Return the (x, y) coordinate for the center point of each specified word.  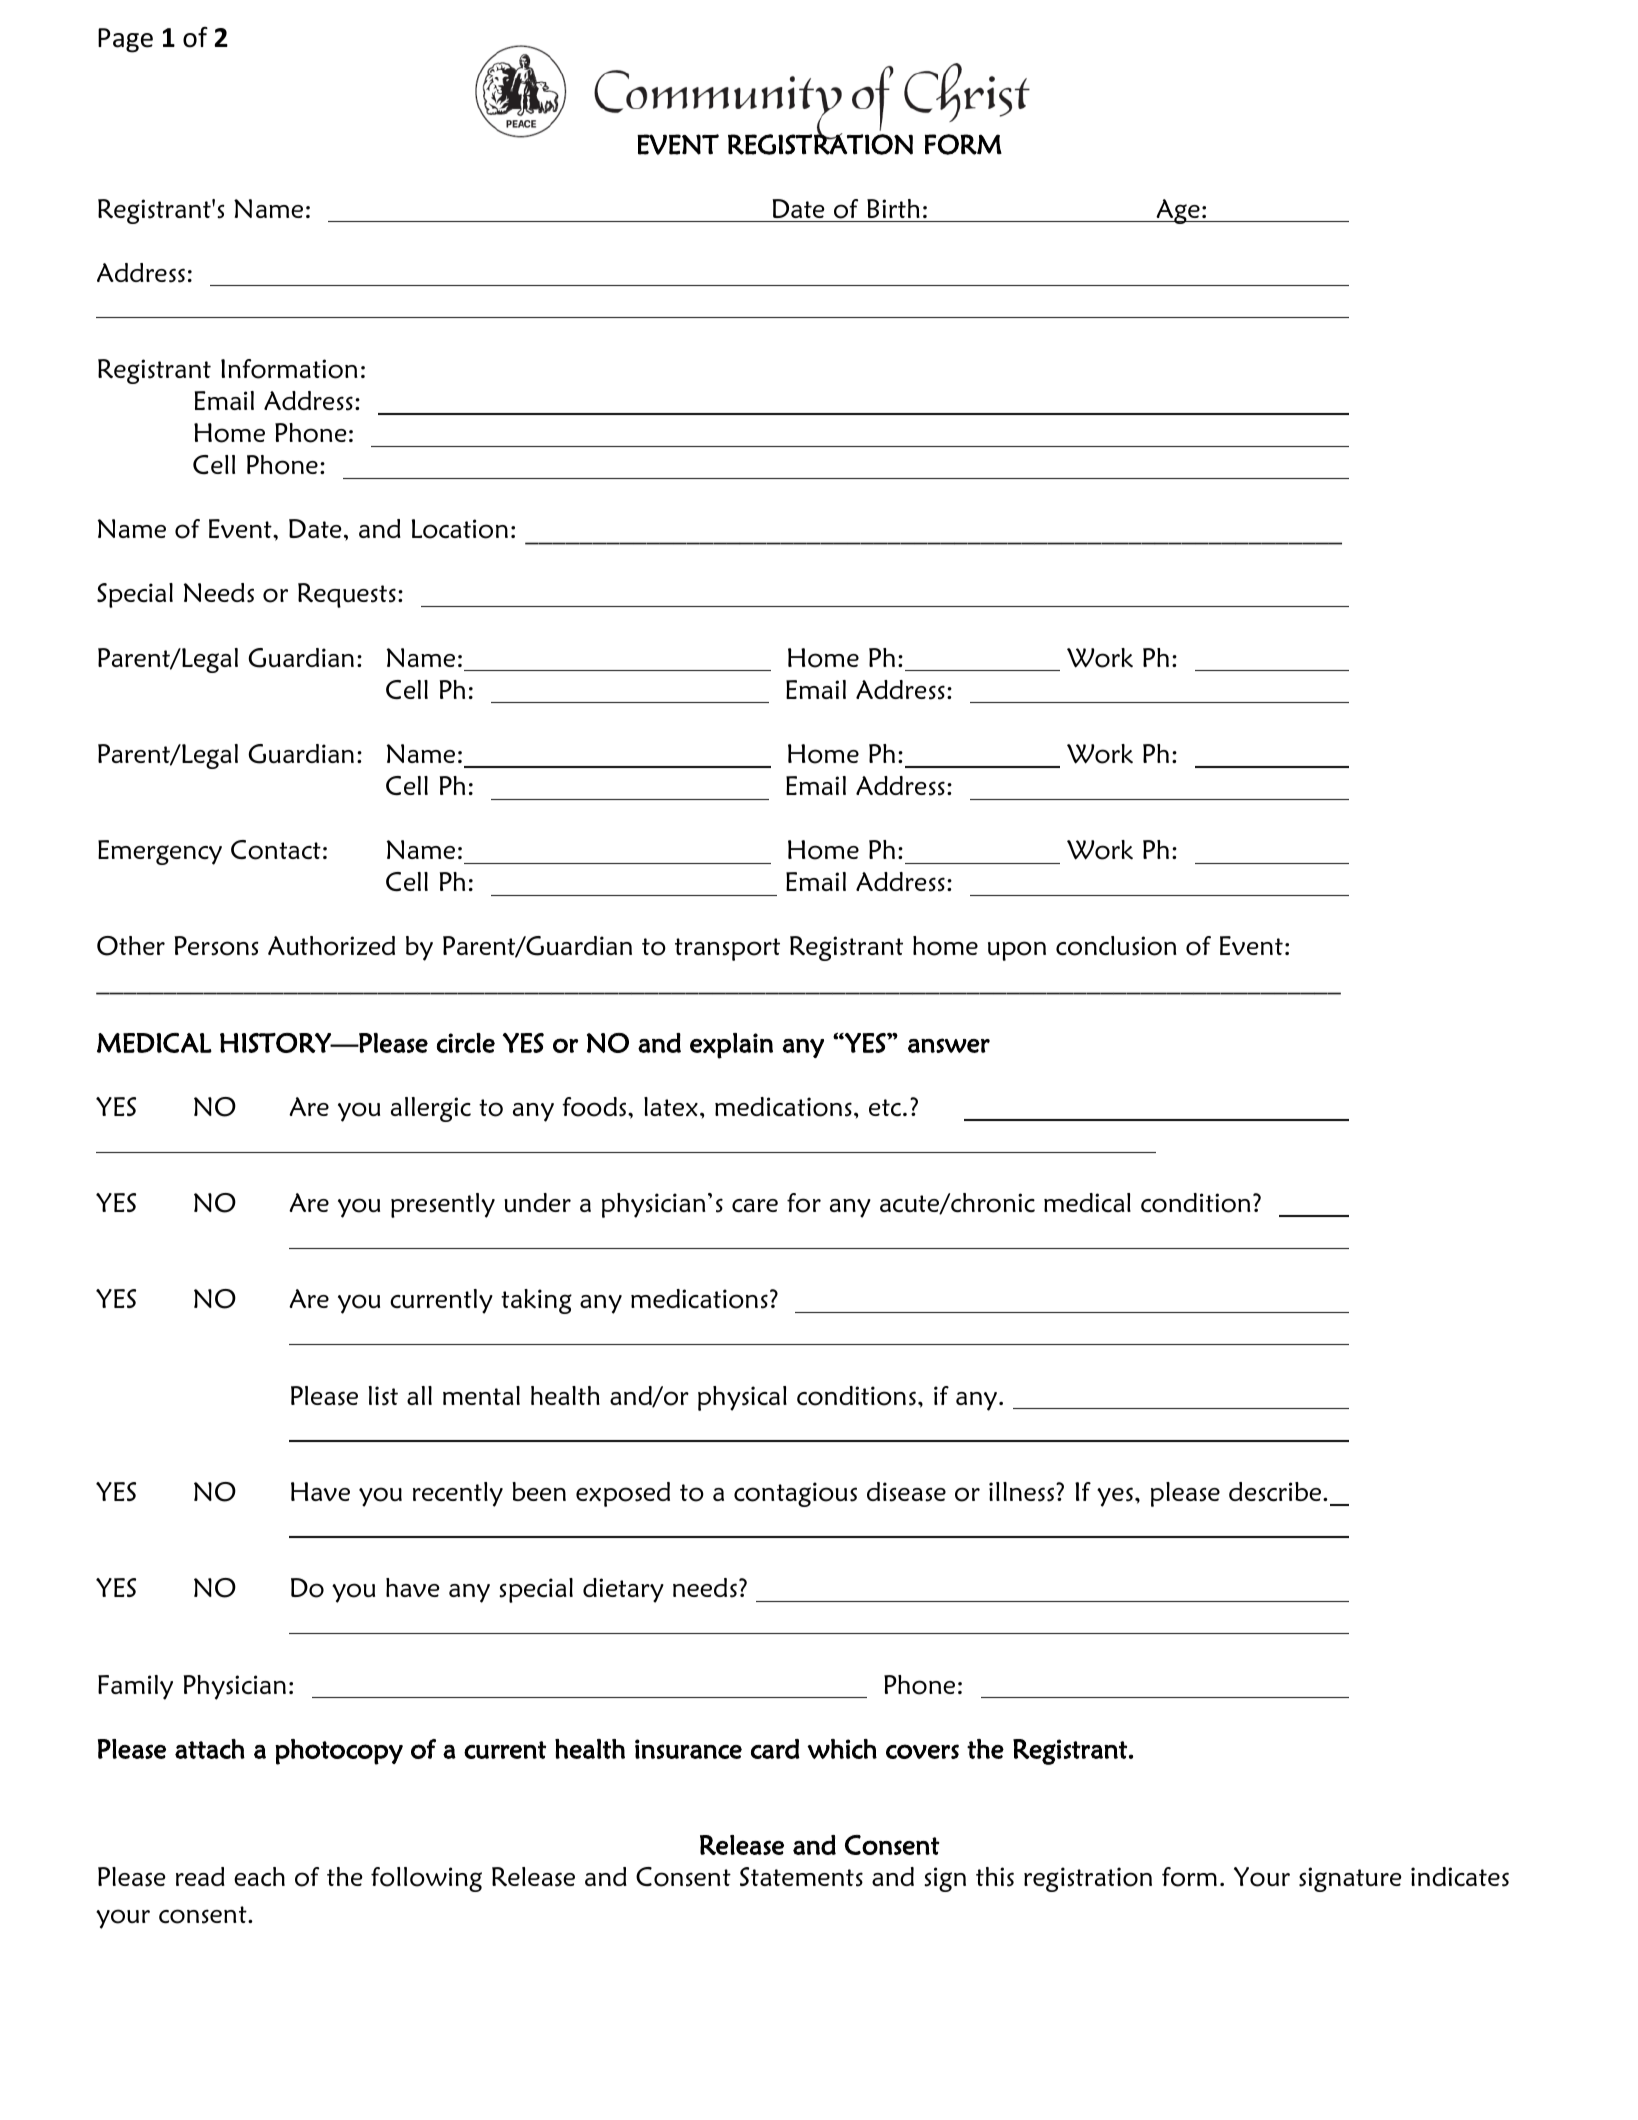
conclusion (1116, 946)
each (259, 1877)
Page (125, 40)
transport (727, 949)
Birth (893, 208)
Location (460, 529)
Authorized (331, 946)
